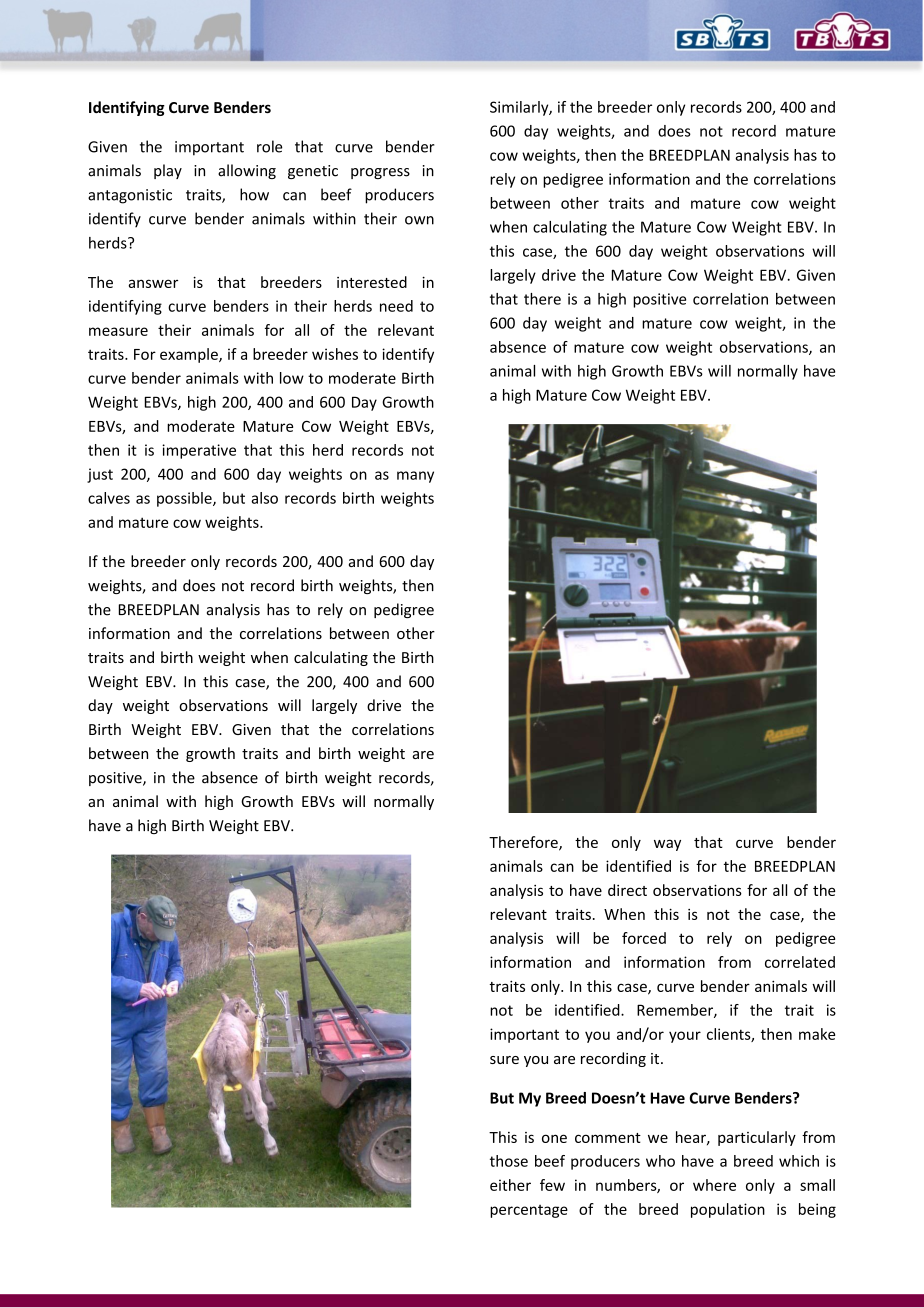 This screenshot has width=924, height=1308. What do you see at coordinates (627, 890) in the screenshot?
I see `direct` at bounding box center [627, 890].
